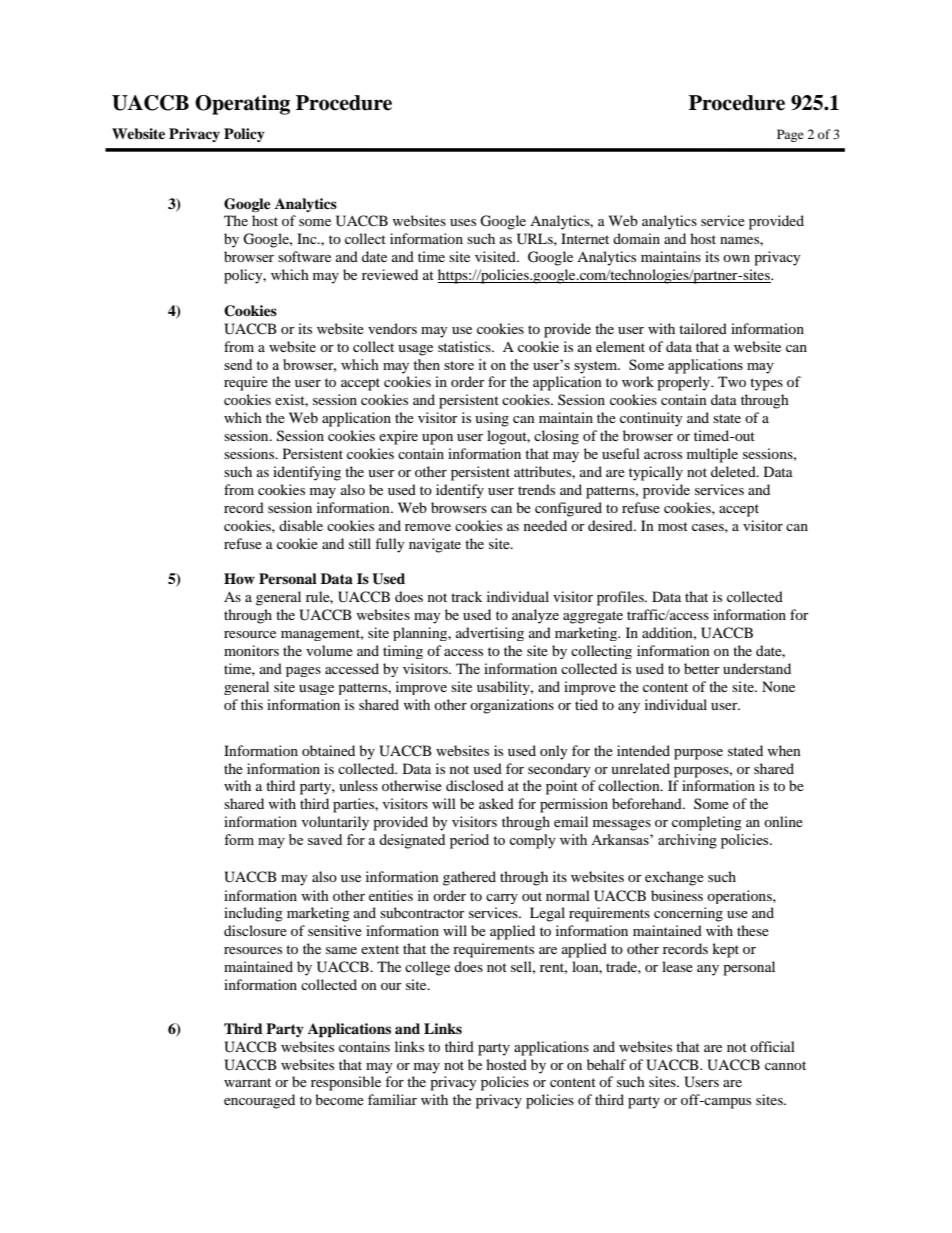 This screenshot has width=952, height=1233. What do you see at coordinates (346, 1083) in the screenshot?
I see `responsible` at bounding box center [346, 1083].
